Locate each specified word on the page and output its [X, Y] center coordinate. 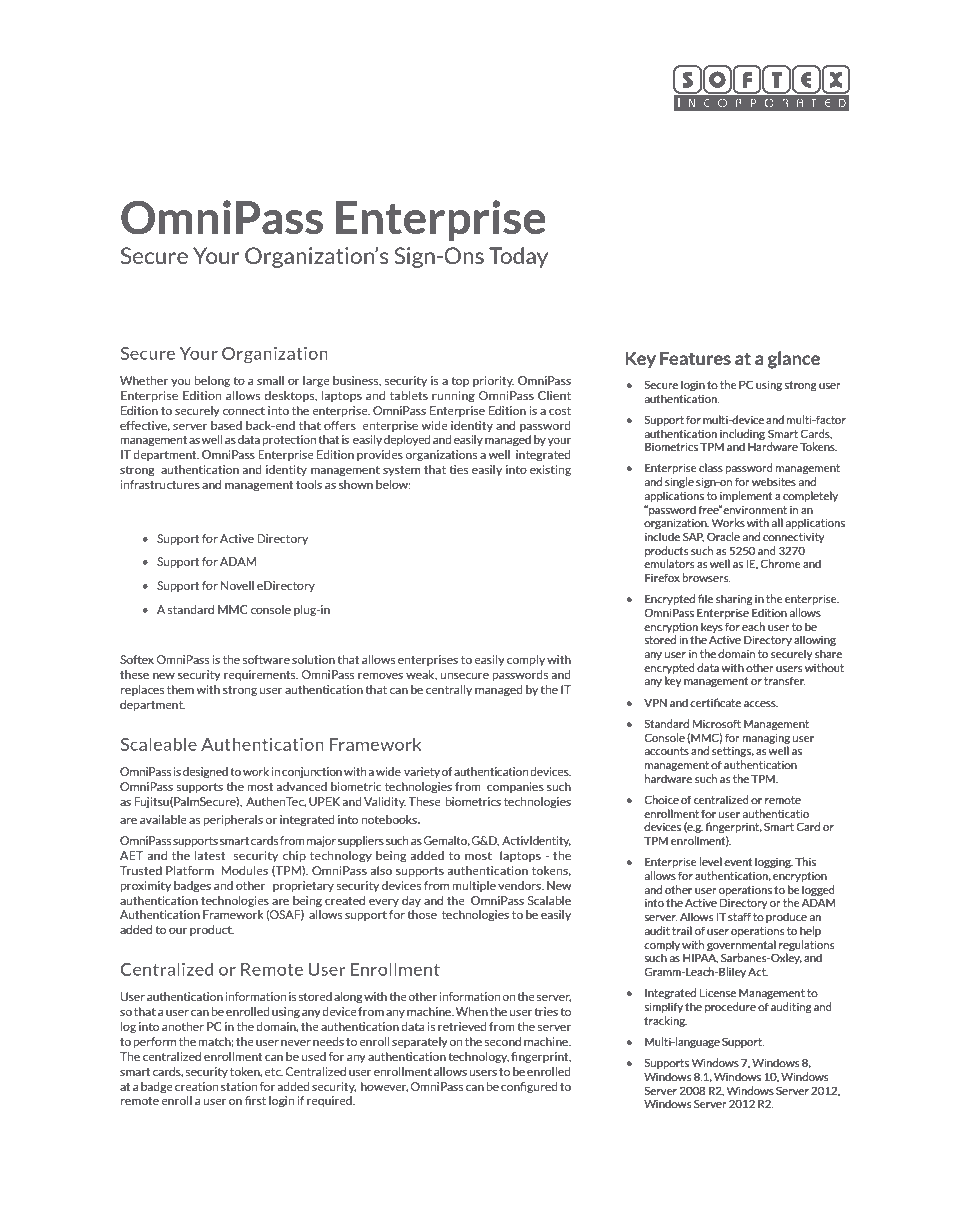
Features [695, 358]
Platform [190, 870]
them [180, 689]
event [738, 862]
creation [196, 1086]
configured [529, 1087]
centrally [449, 690]
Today [518, 257]
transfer [785, 680]
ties [458, 469]
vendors [520, 885]
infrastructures [160, 484]
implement [746, 496]
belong [212, 381]
